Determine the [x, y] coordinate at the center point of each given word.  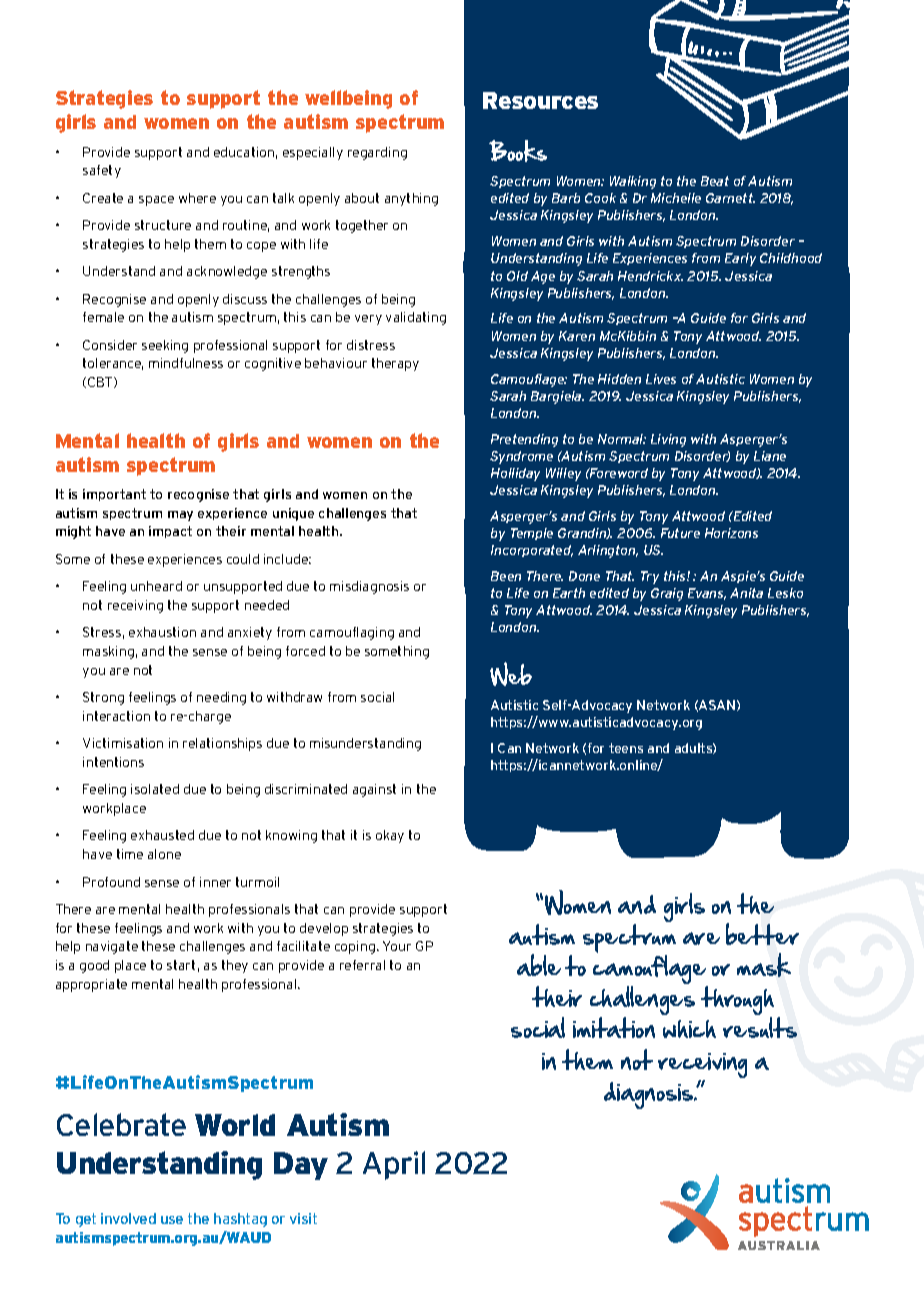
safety [102, 171]
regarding [377, 153]
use [172, 1220]
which [689, 1029]
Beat [715, 181]
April [394, 1165]
